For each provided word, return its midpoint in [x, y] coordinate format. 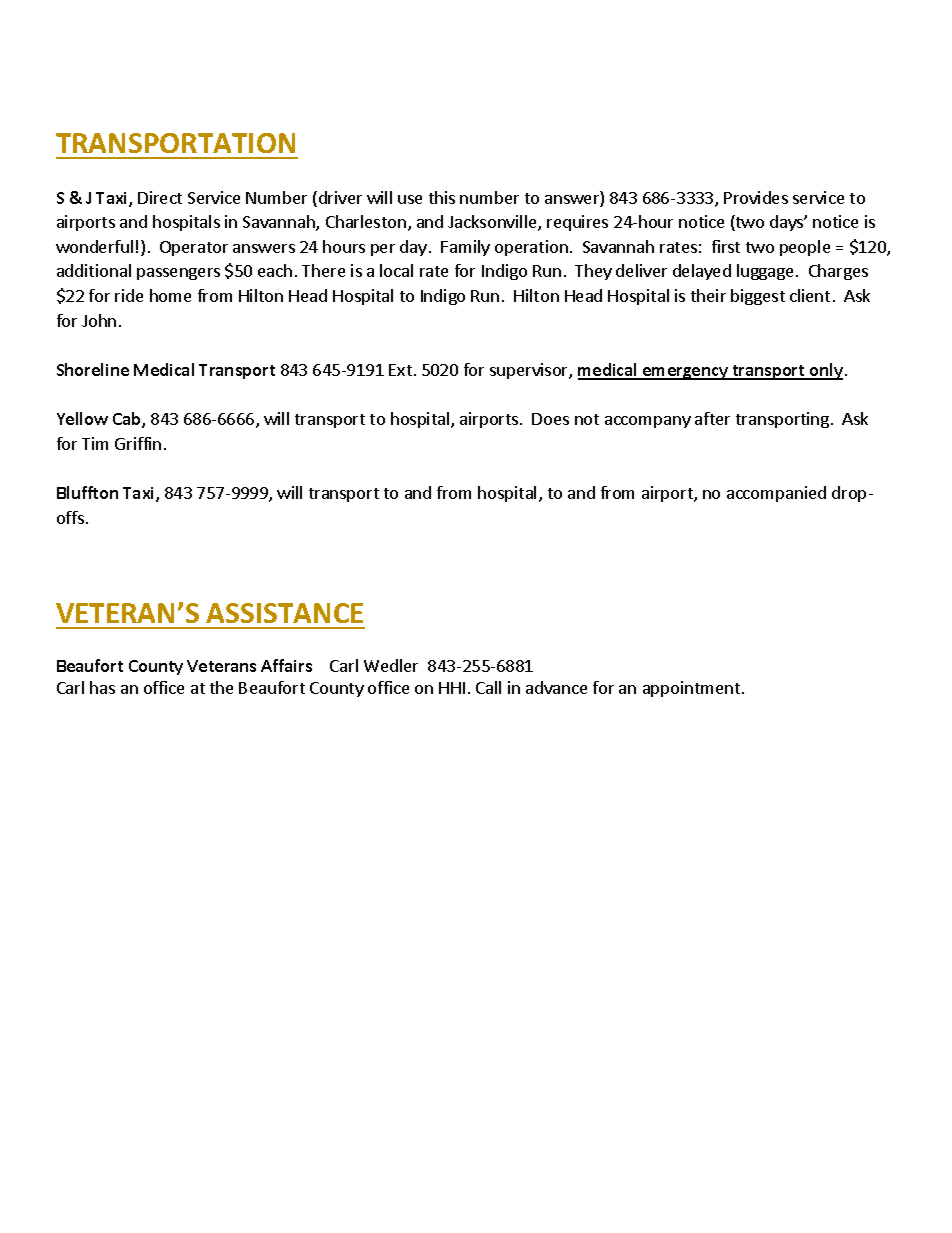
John [99, 320]
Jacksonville [493, 223]
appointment [693, 689]
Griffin [138, 443]
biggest [758, 297]
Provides [756, 197]
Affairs [286, 665]
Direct [160, 197]
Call [488, 687]
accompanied [776, 494]
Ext [400, 370]
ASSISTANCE [284, 613]
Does [550, 419]
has [102, 687]
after [712, 418]
